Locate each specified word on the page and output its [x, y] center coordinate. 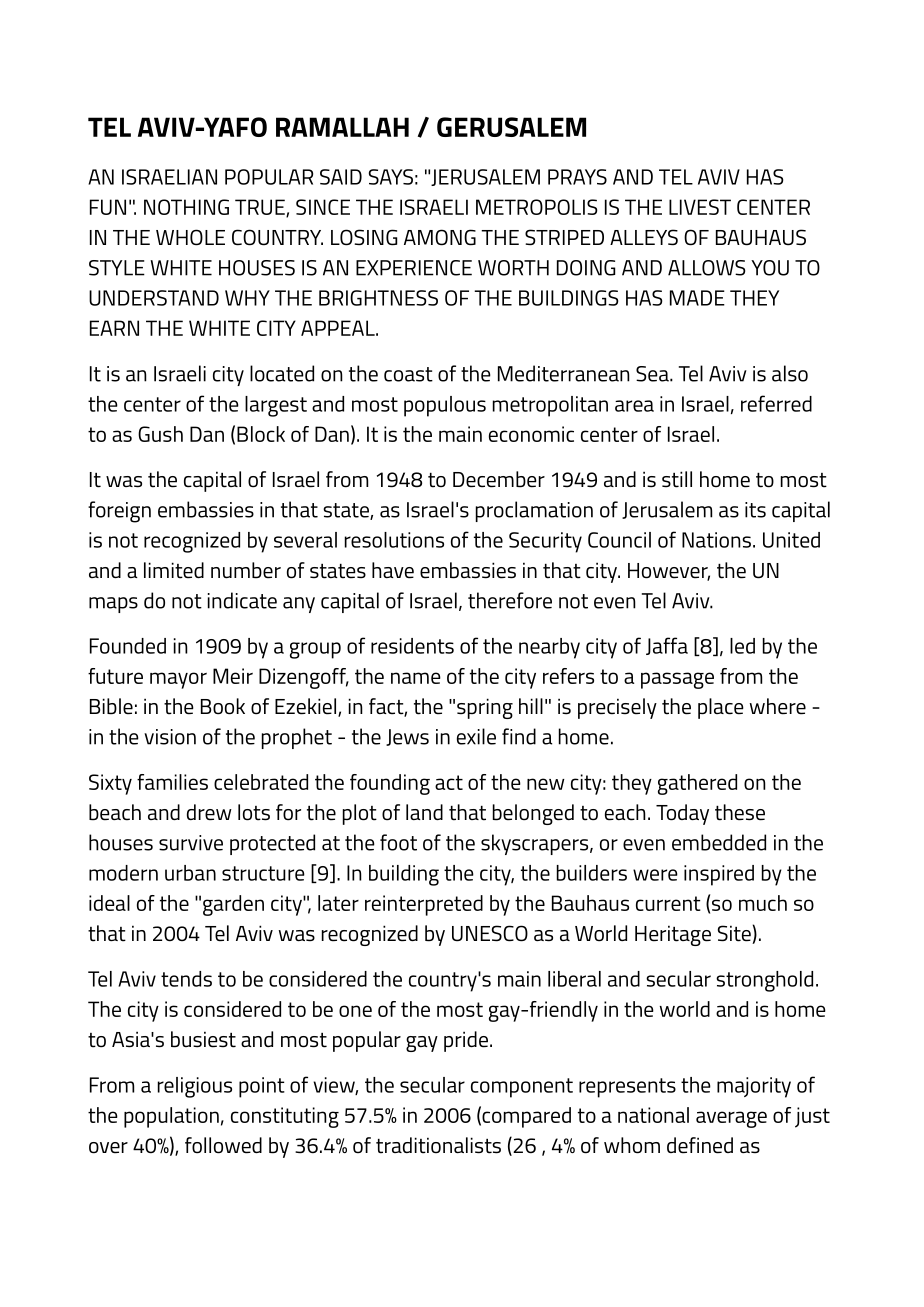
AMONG [440, 237]
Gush [160, 434]
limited [174, 570]
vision [170, 737]
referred [776, 403]
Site [735, 934]
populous [445, 406]
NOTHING [186, 207]
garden [233, 905]
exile [476, 736]
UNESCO [490, 933]
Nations [716, 540]
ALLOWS [707, 268]
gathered [697, 784]
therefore [510, 600]
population [171, 1117]
